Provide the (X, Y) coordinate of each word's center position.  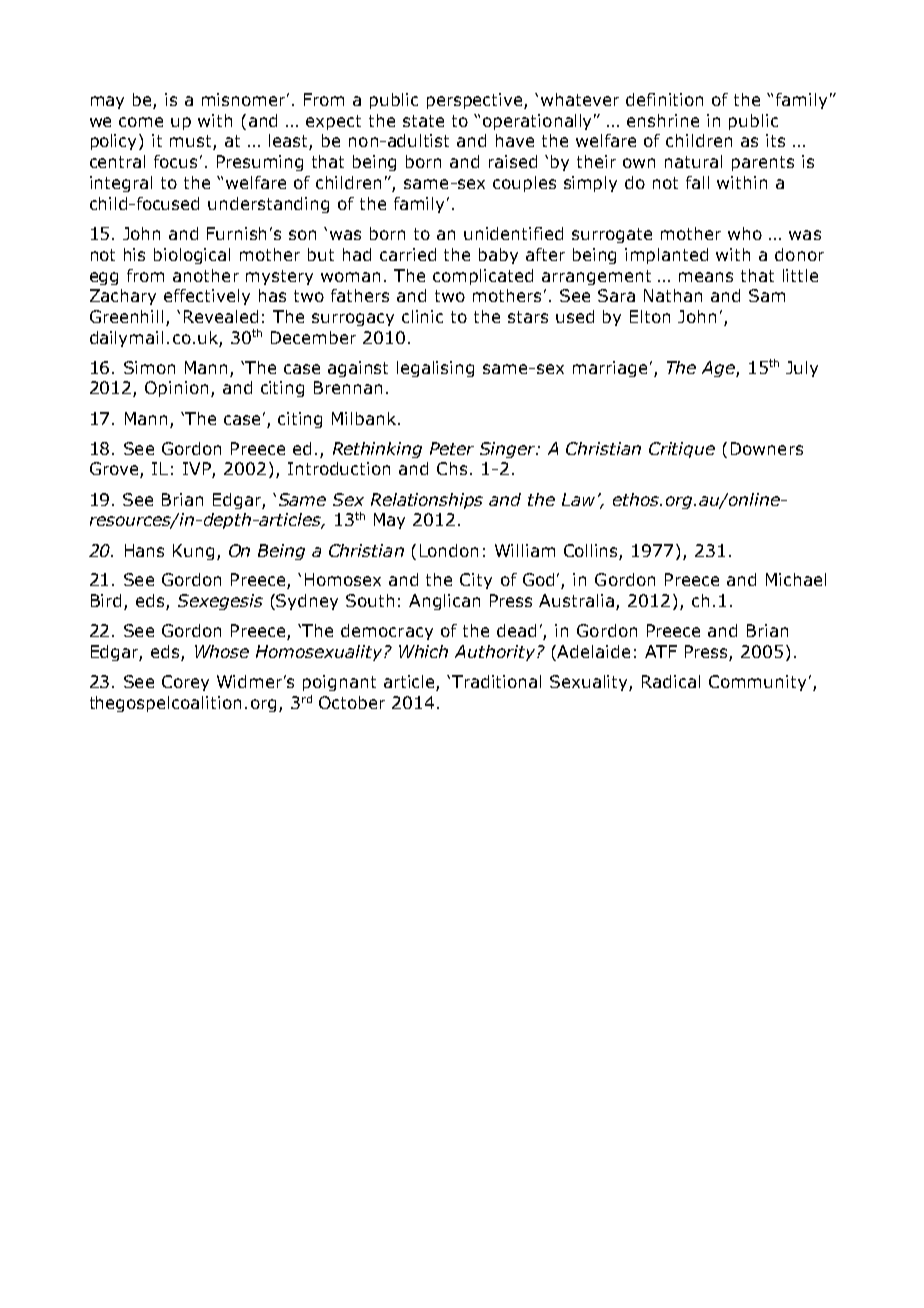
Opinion (176, 389)
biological (192, 256)
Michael (796, 579)
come (141, 122)
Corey (185, 683)
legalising (435, 369)
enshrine (663, 120)
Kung (193, 552)
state (423, 121)
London (449, 550)
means (706, 277)
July (802, 369)
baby (498, 256)
